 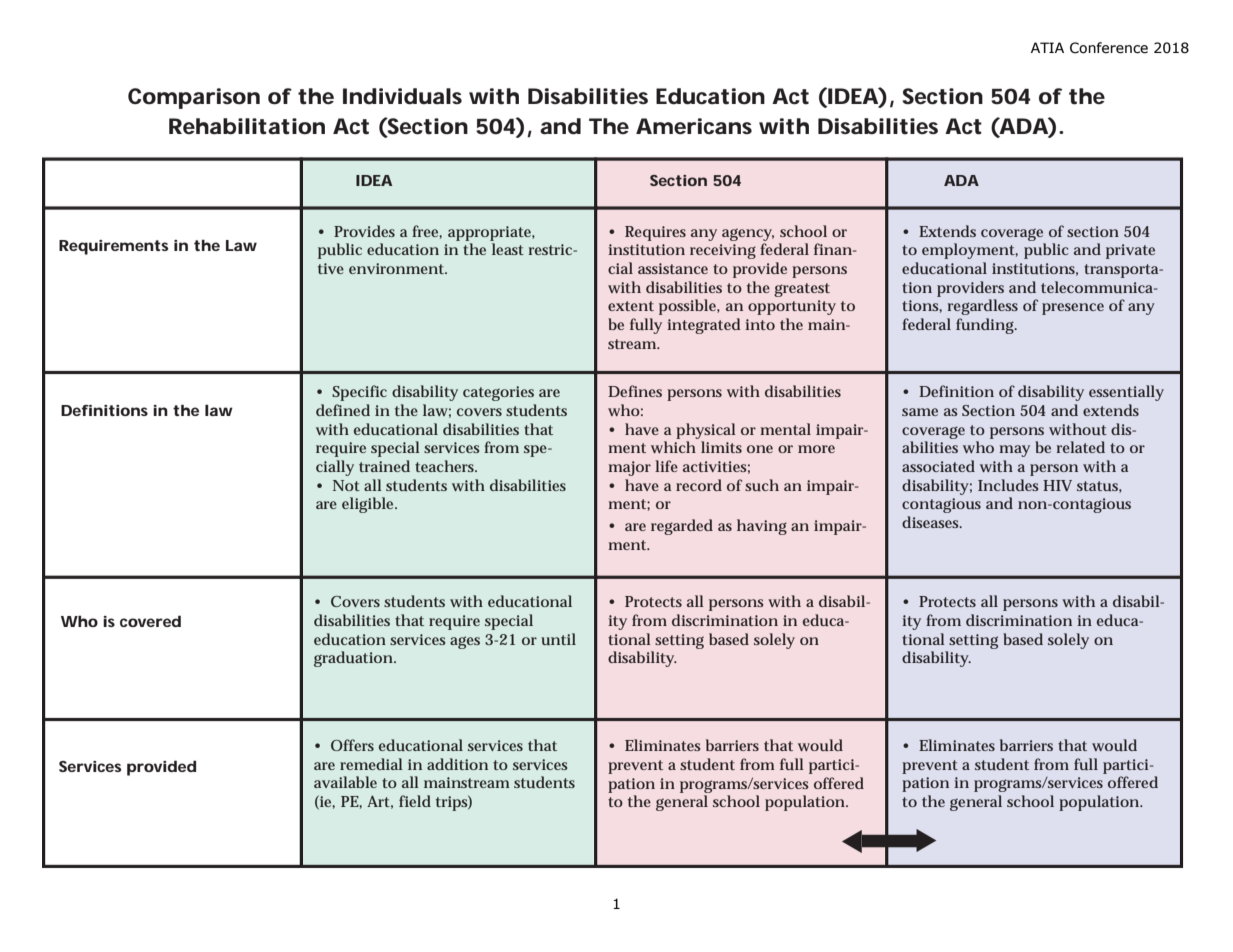 What do you see at coordinates (415, 801) in the page?
I see `field` at bounding box center [415, 801].
